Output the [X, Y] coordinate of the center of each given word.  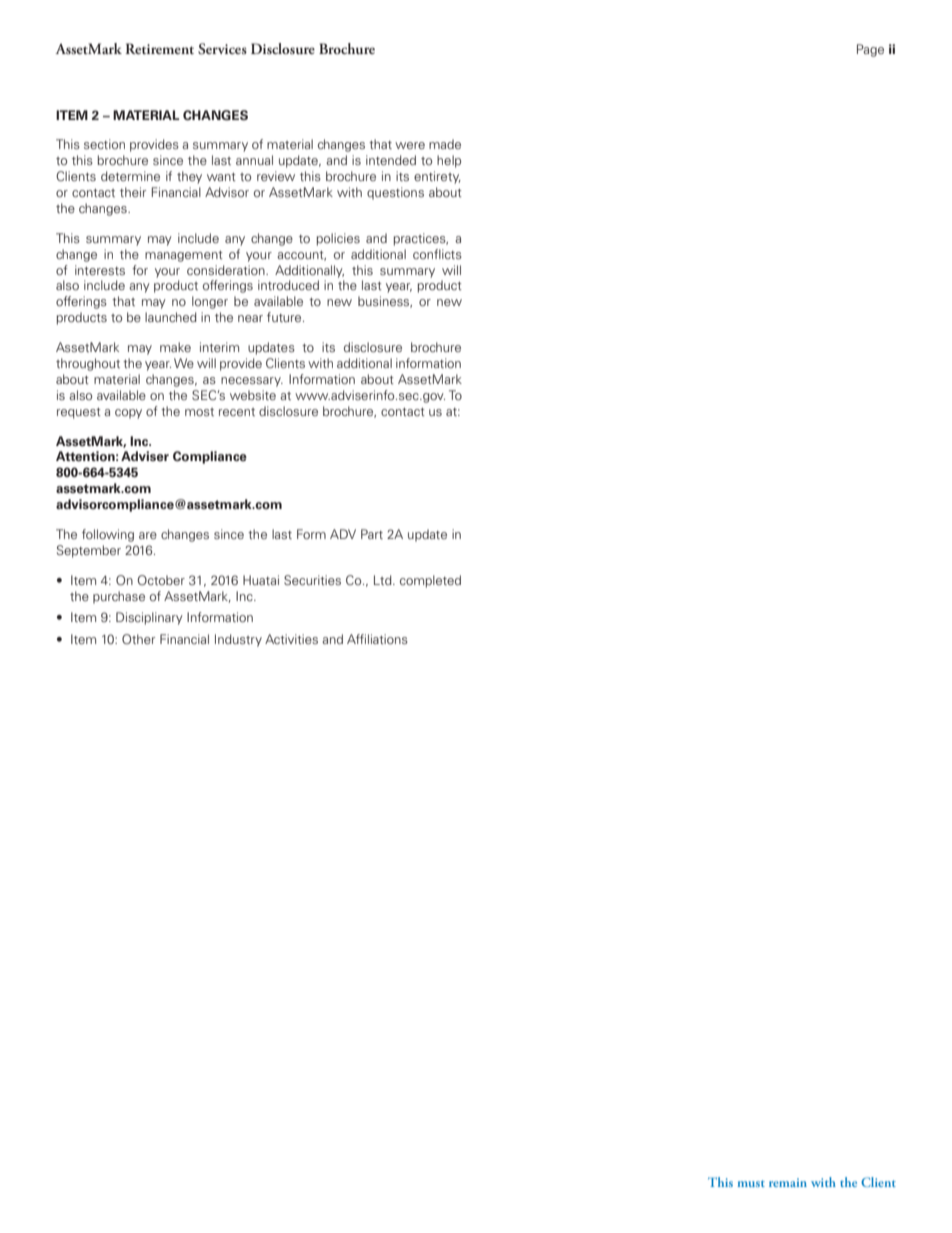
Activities [291, 639]
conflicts [437, 254]
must [751, 1183]
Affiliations [377, 639]
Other [138, 639]
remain [788, 1182]
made [445, 144]
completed [430, 581]
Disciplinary [149, 618]
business [385, 302]
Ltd [384, 580]
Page [870, 50]
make [175, 347]
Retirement [160, 48]
